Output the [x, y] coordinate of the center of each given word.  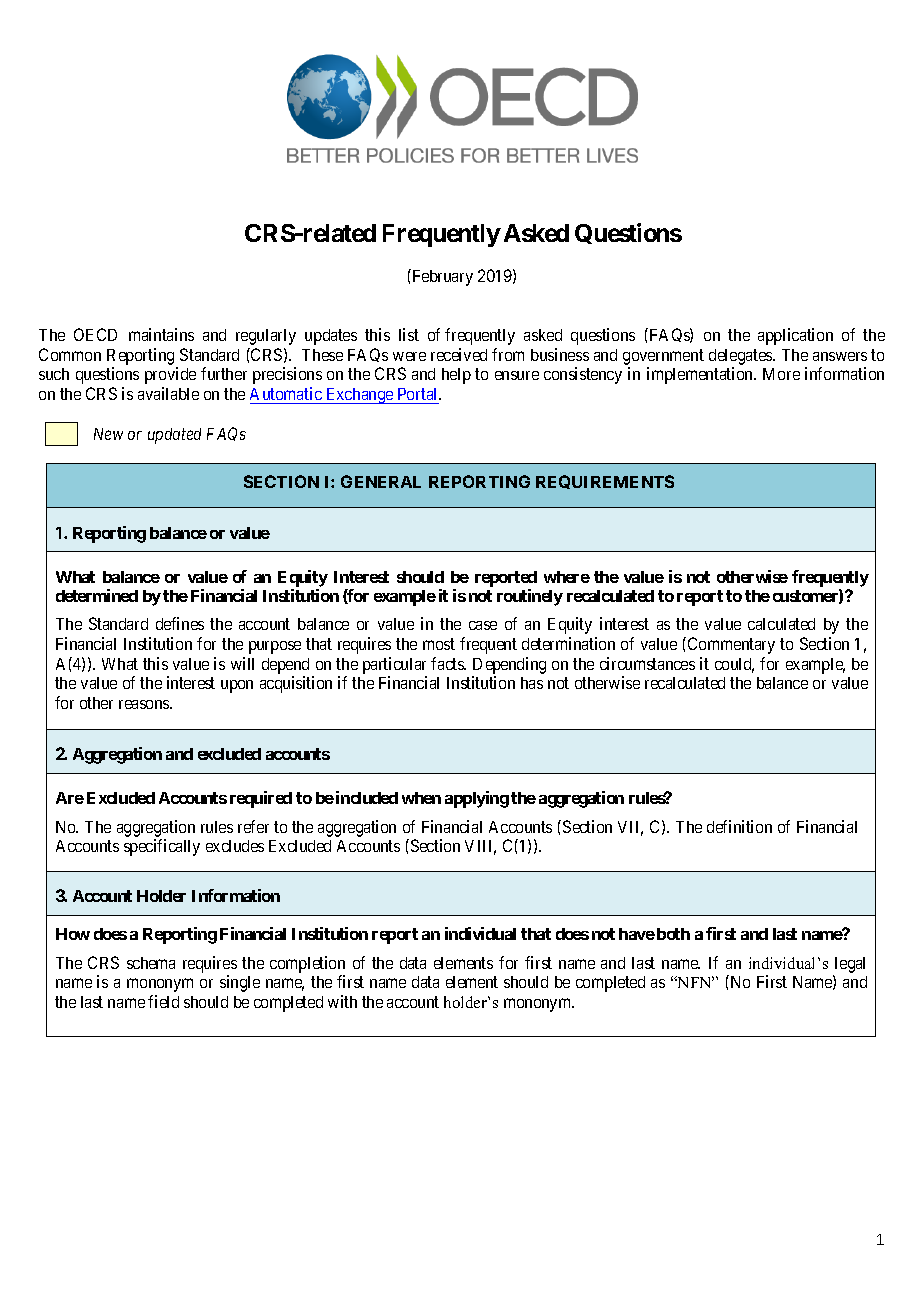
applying [477, 799]
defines [180, 623]
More [781, 374]
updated [174, 436]
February [441, 277]
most [439, 644]
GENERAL [381, 481]
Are [70, 798]
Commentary [731, 645]
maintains [161, 334]
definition [739, 826]
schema [151, 963]
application [795, 336]
